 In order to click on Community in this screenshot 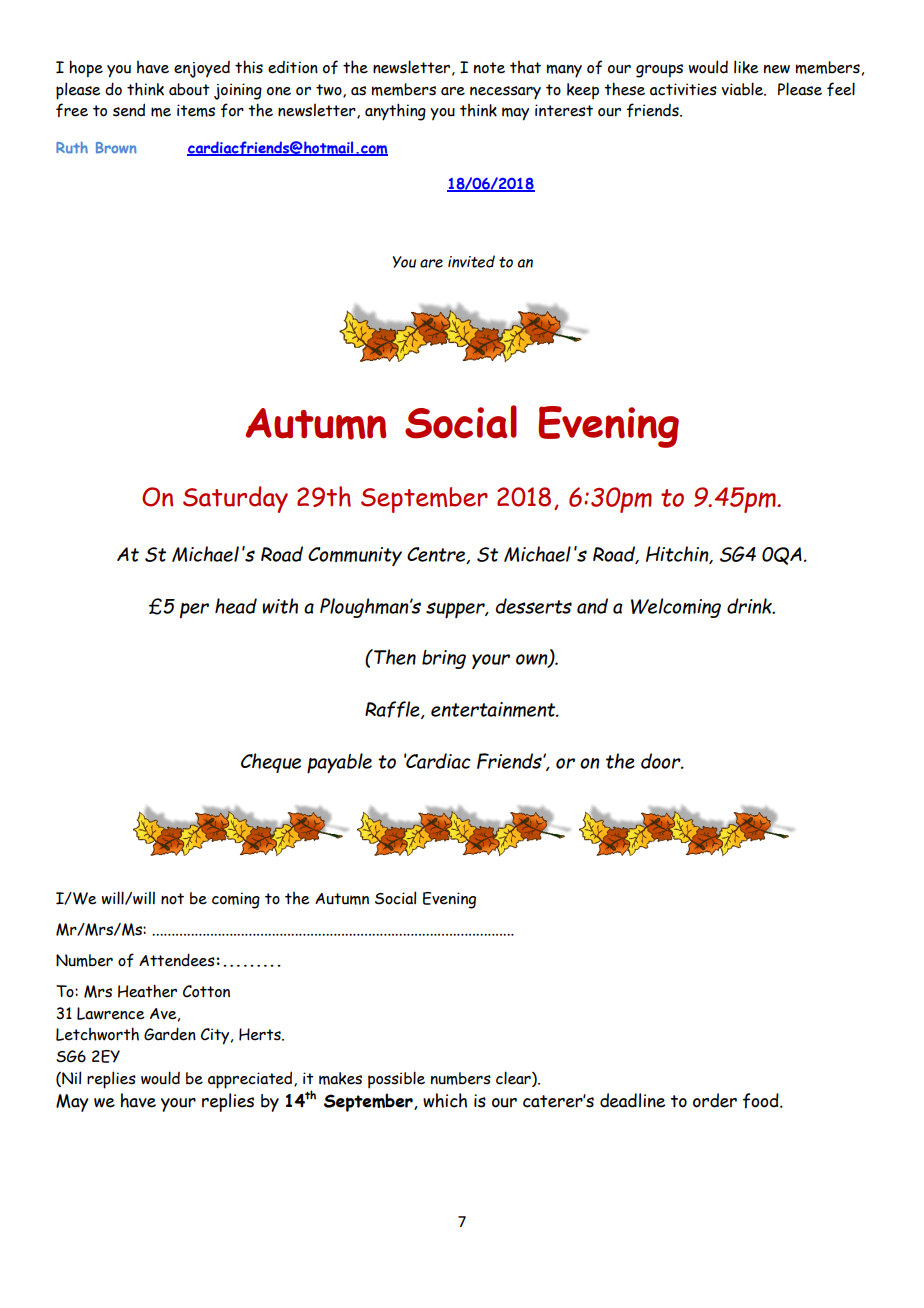, I will do `click(355, 556)`.
